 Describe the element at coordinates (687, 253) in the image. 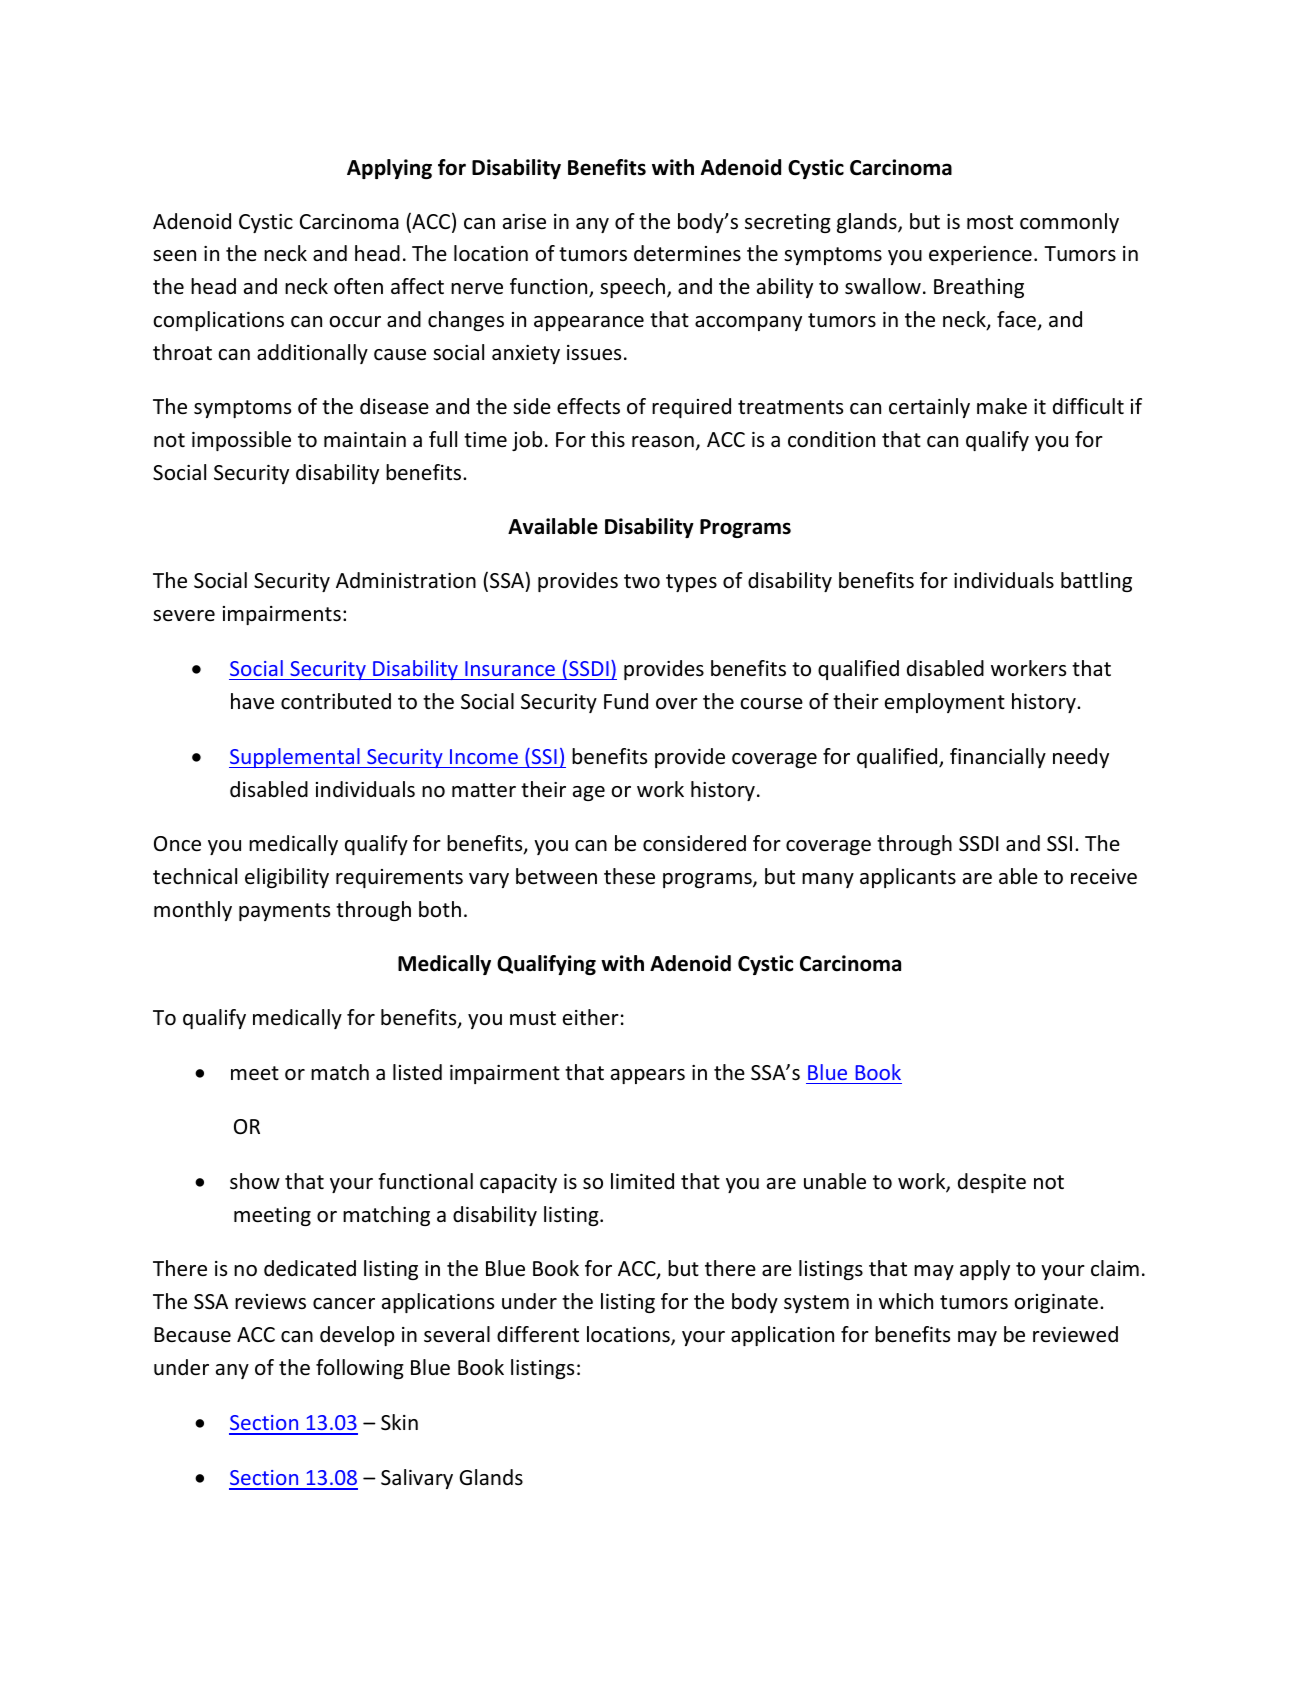

I see `determines` at that location.
